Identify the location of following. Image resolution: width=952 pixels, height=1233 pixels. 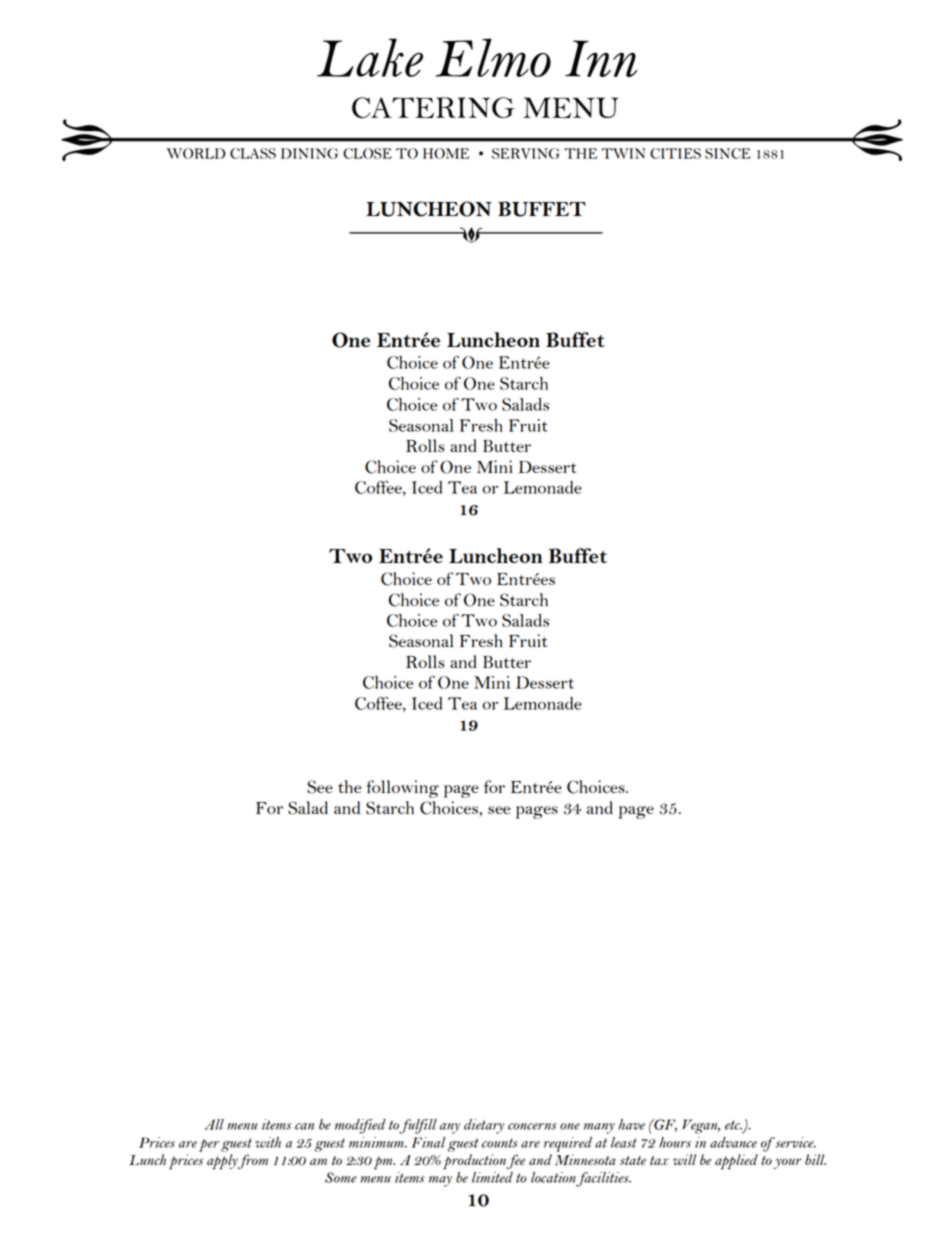
(403, 789).
